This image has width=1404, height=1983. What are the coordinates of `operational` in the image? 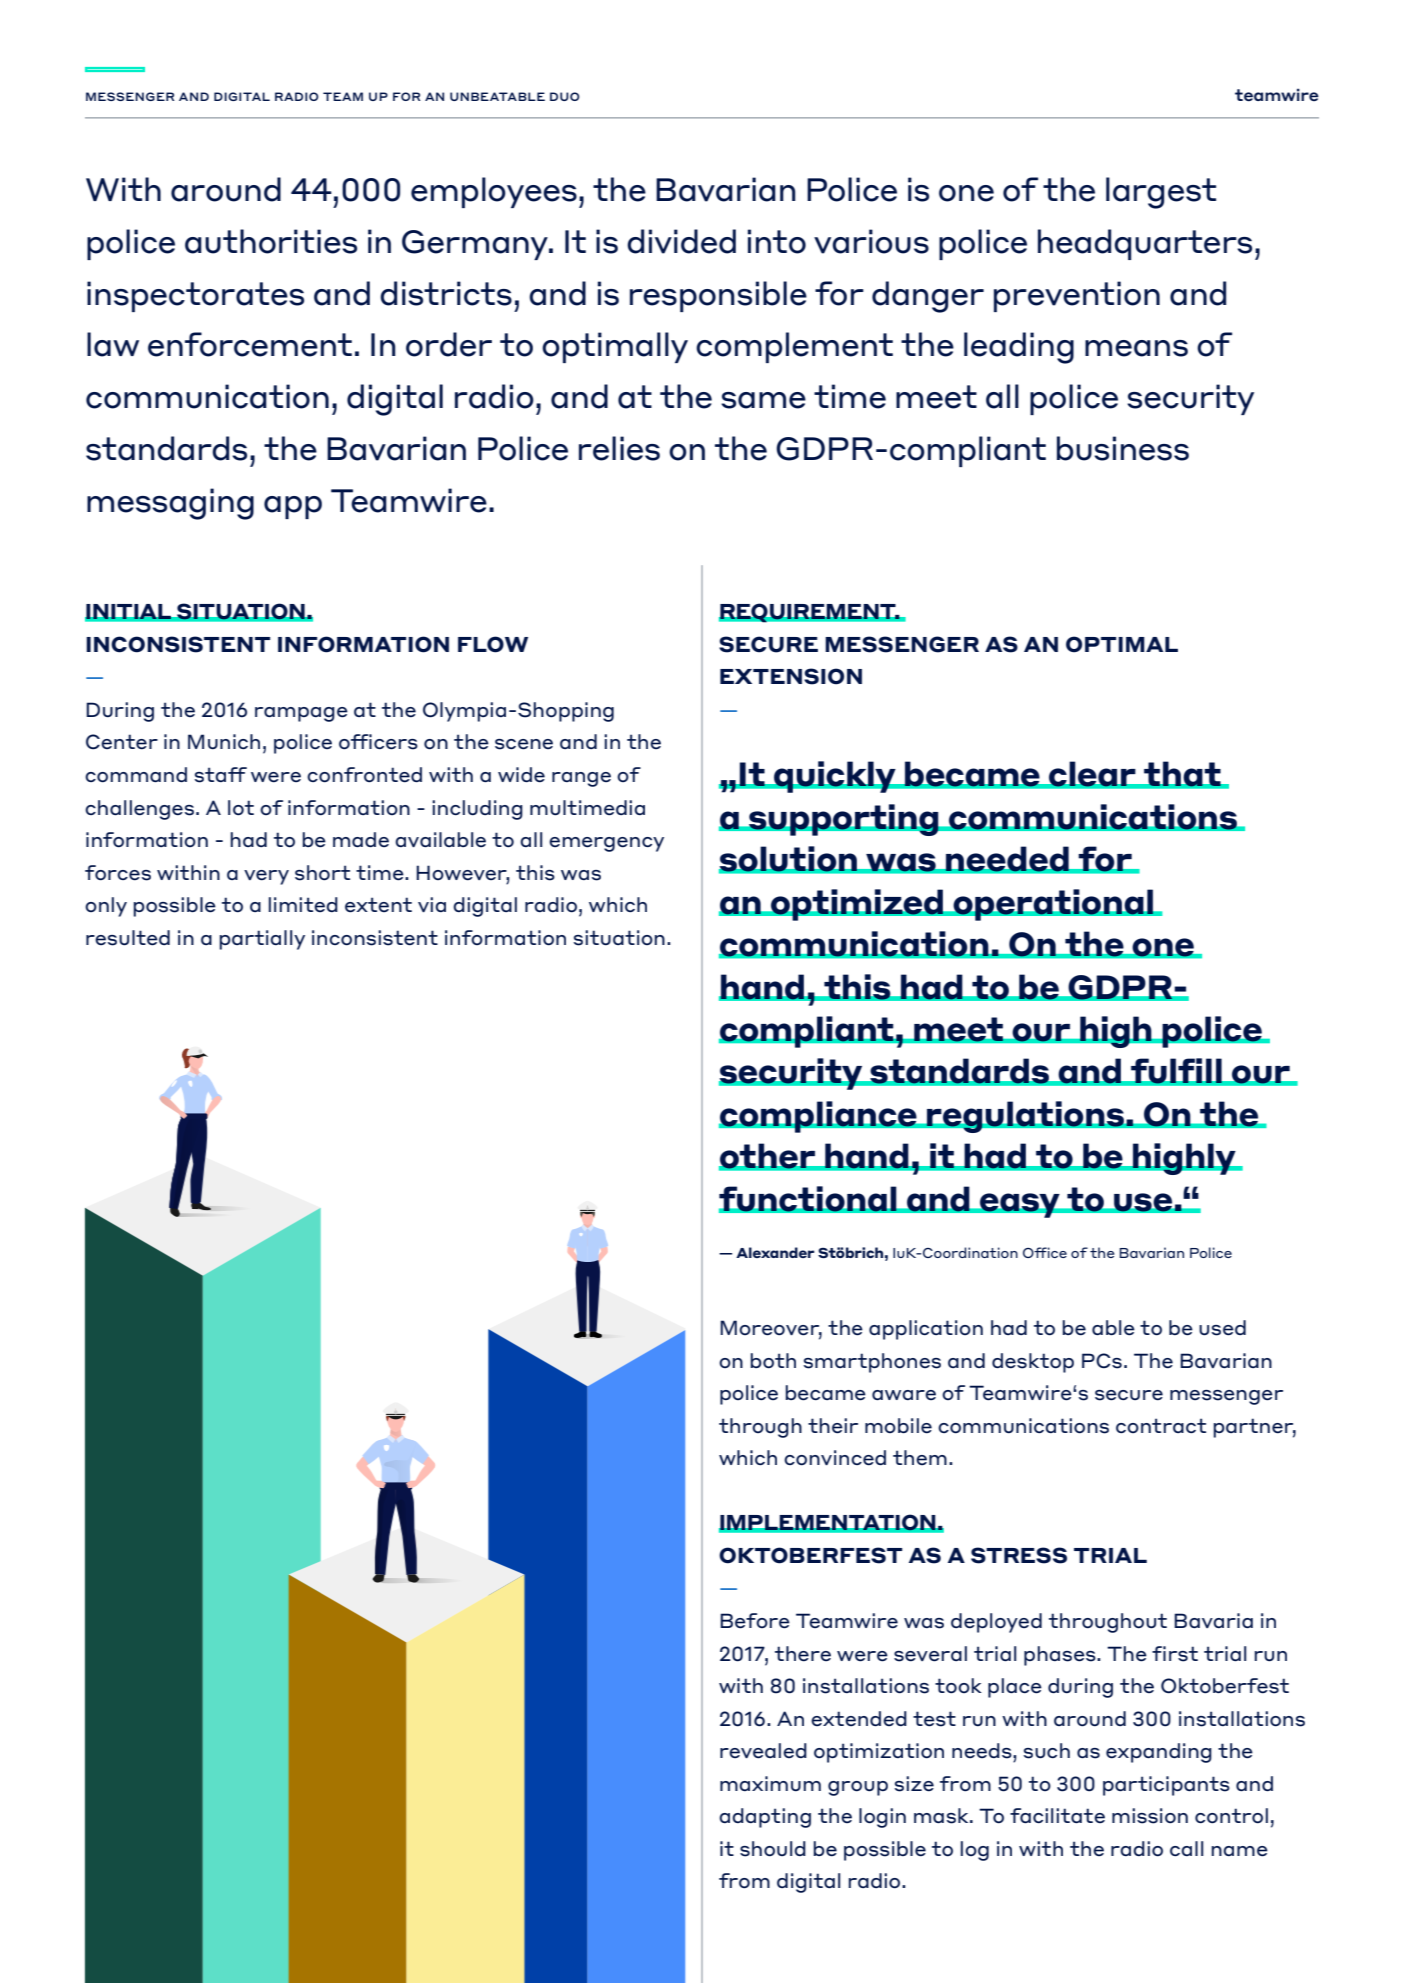 It's located at (1053, 905).
